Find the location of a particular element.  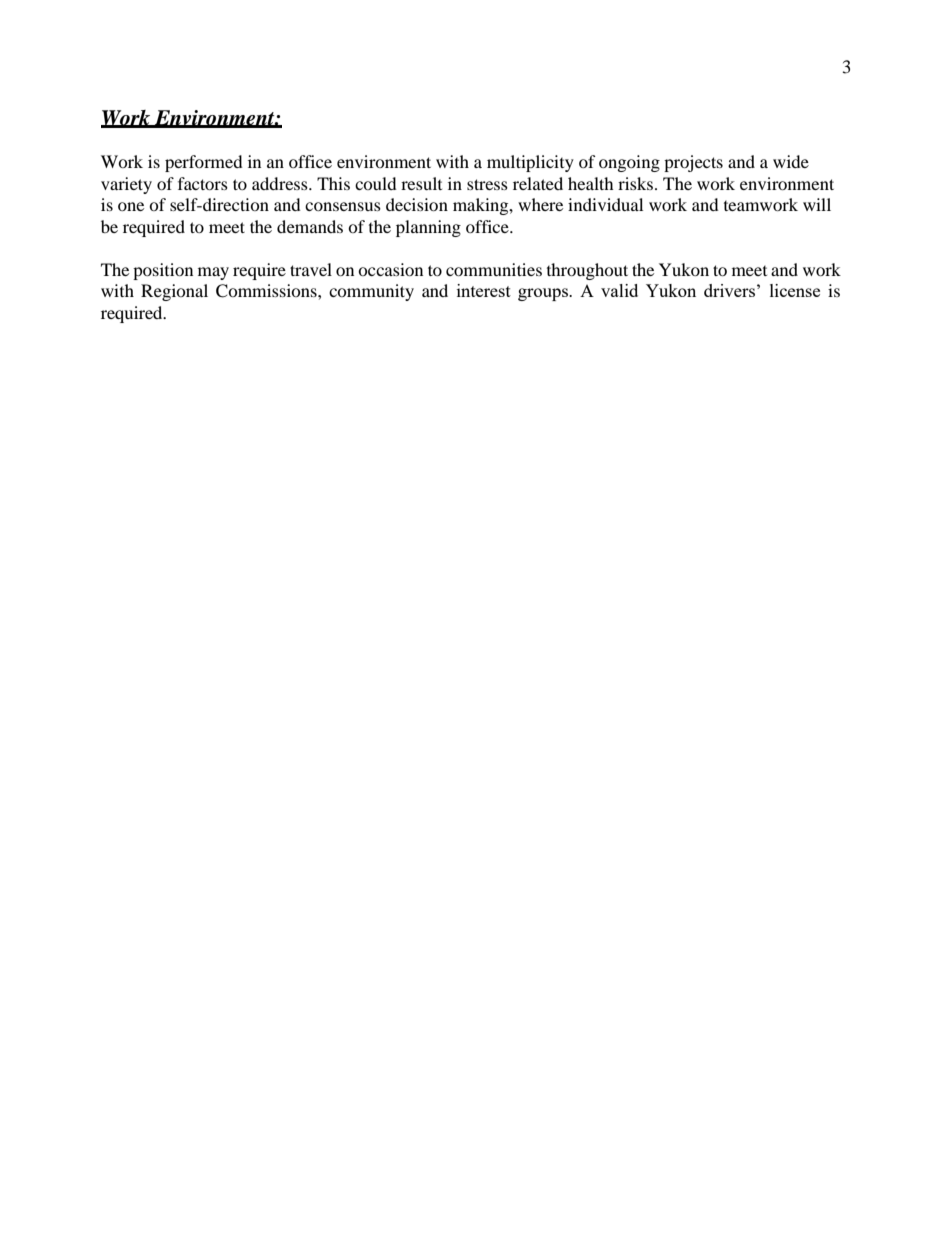

will is located at coordinates (817, 204).
